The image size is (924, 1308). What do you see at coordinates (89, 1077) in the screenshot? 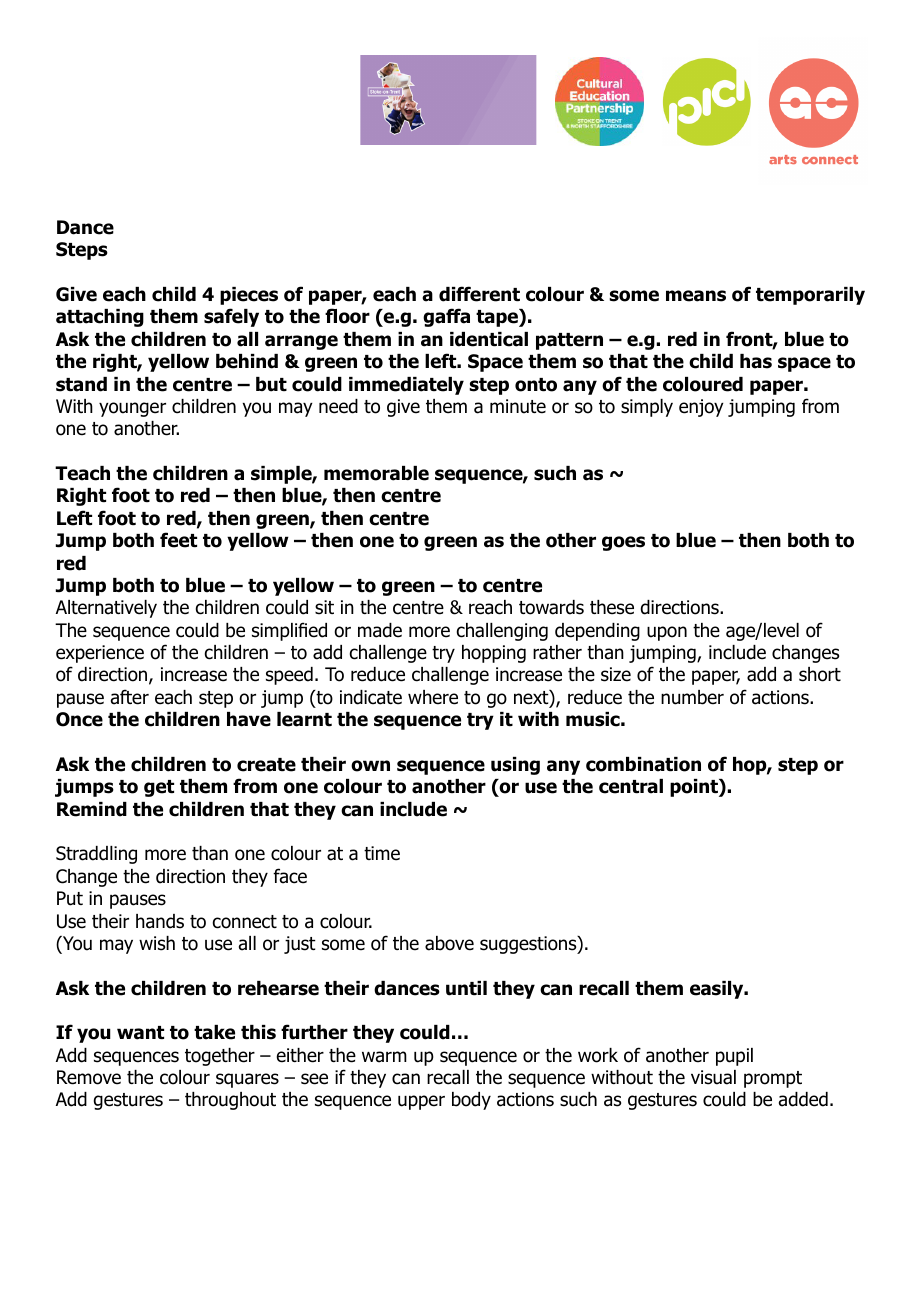
I see `Remove` at bounding box center [89, 1077].
